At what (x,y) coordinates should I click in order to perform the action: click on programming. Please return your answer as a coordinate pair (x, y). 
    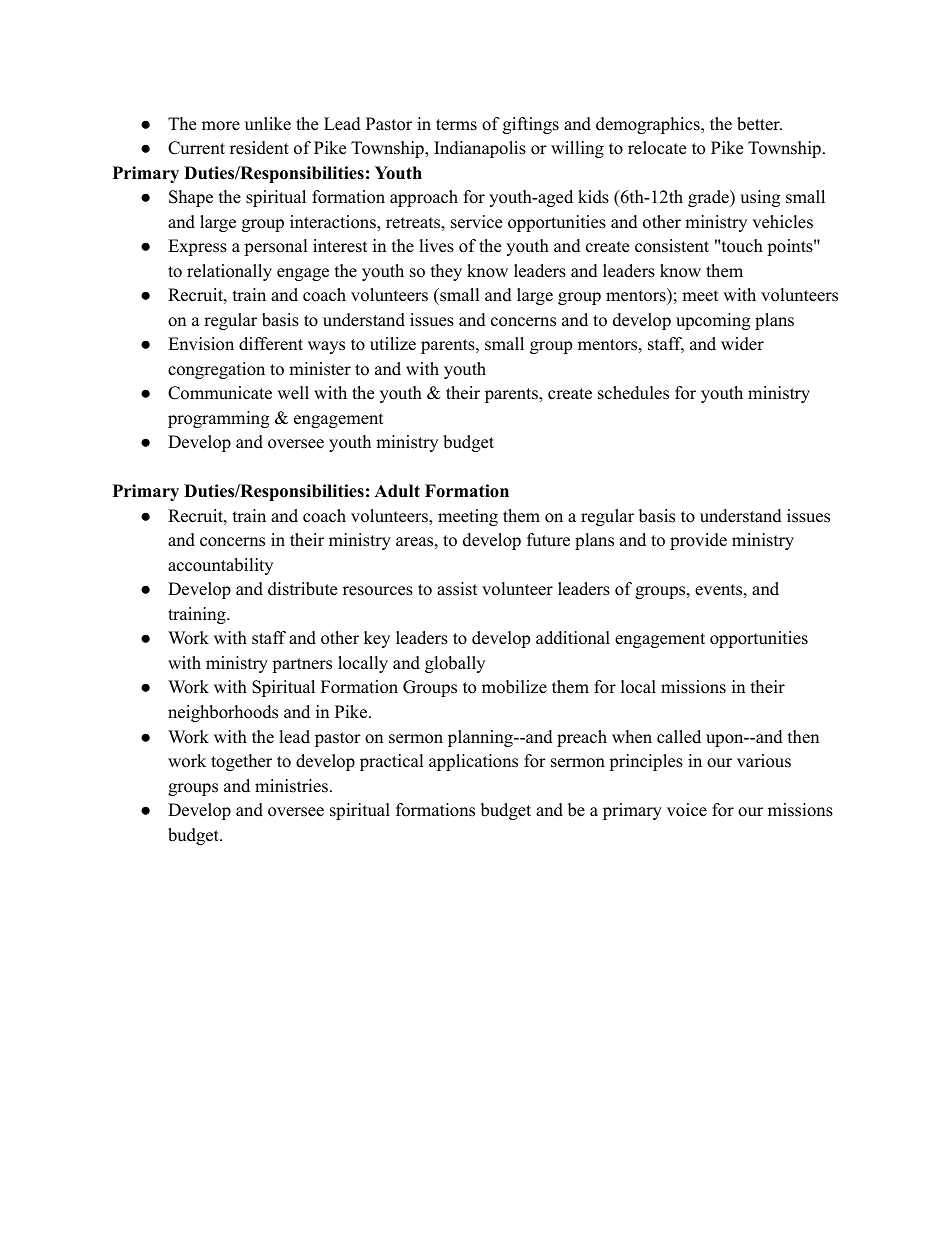
    Looking at the image, I should click on (218, 419).
